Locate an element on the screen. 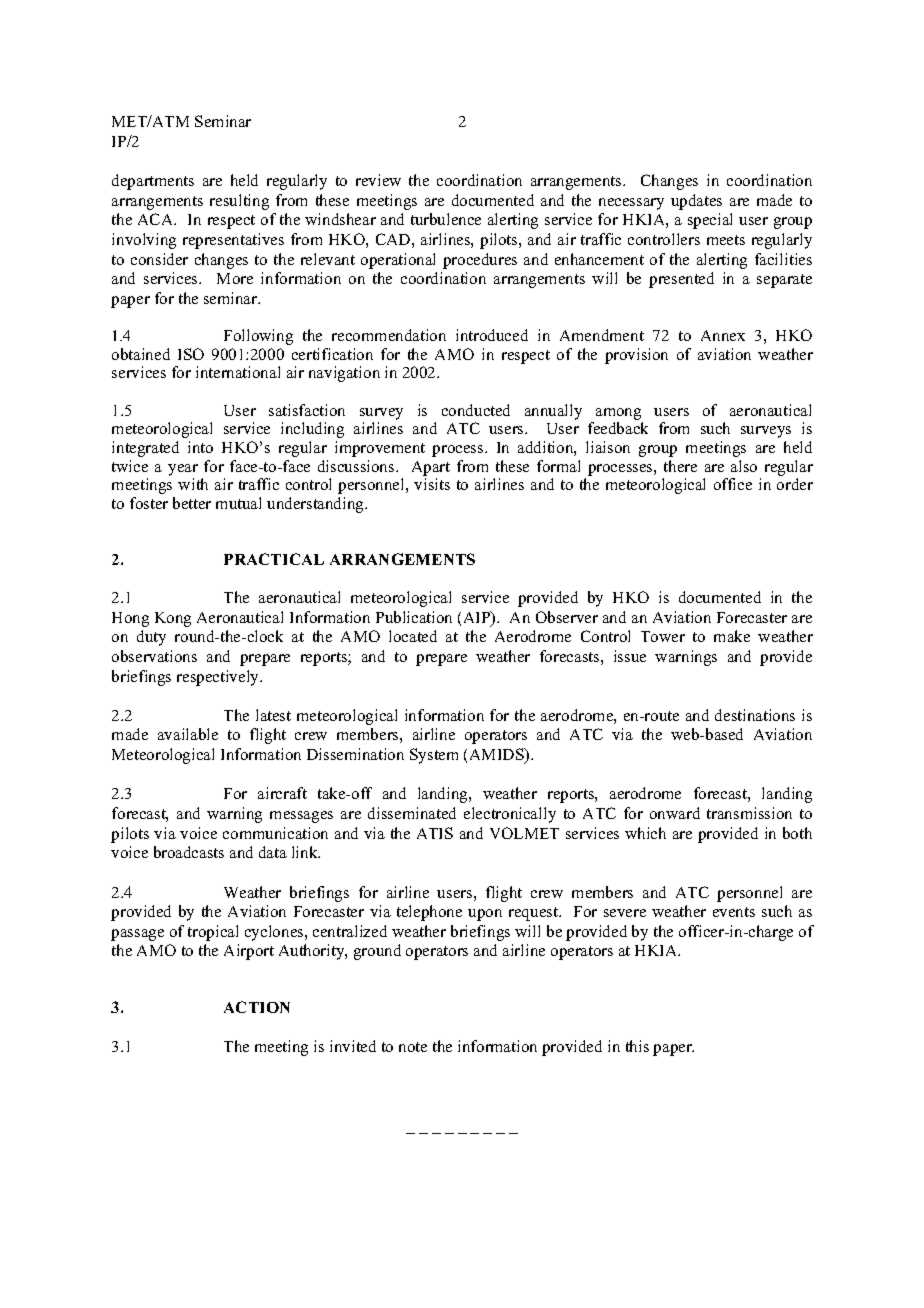 The image size is (924, 1308). visits is located at coordinates (432, 484).
